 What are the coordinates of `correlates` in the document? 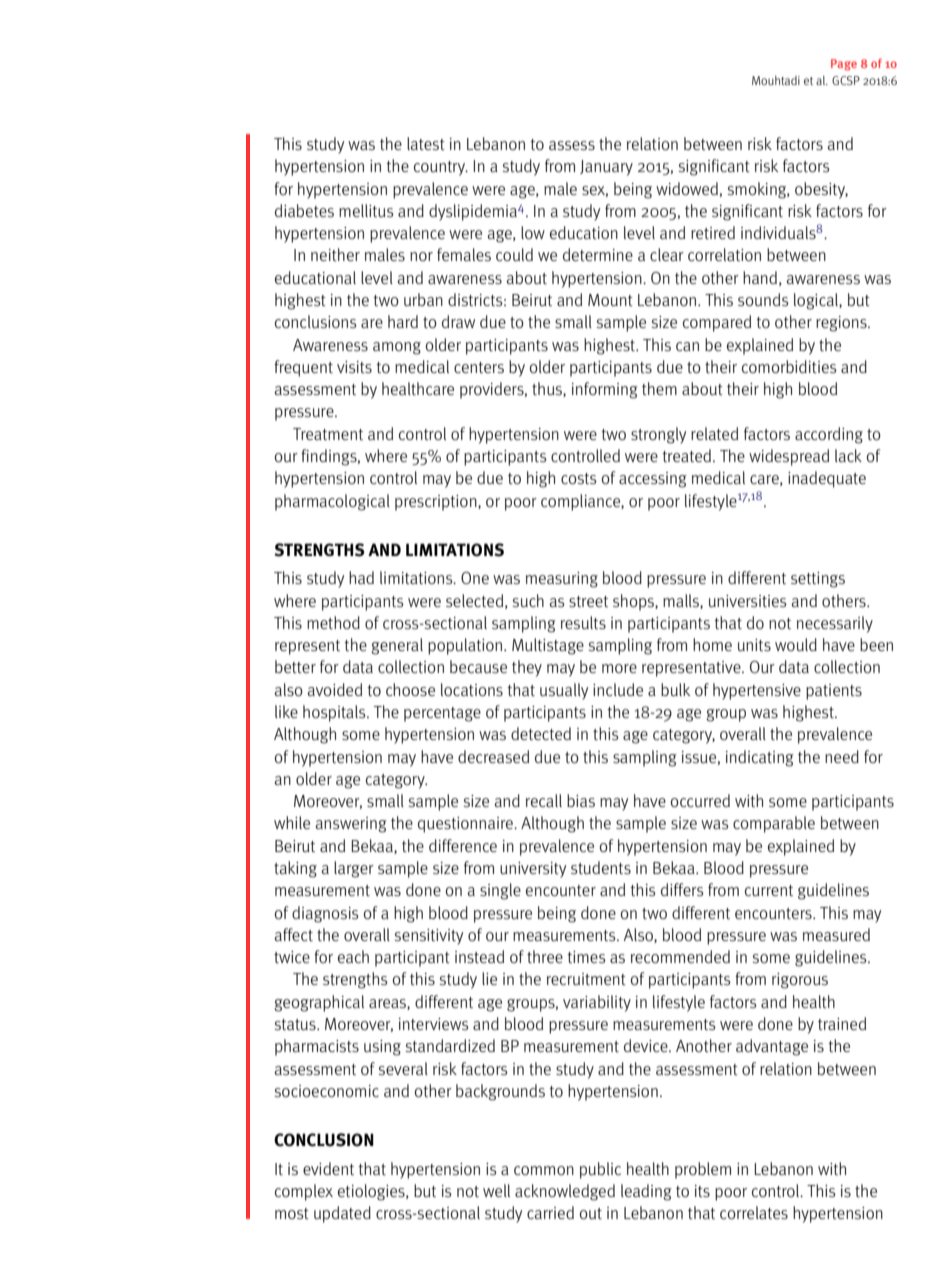 It's located at (754, 1212).
